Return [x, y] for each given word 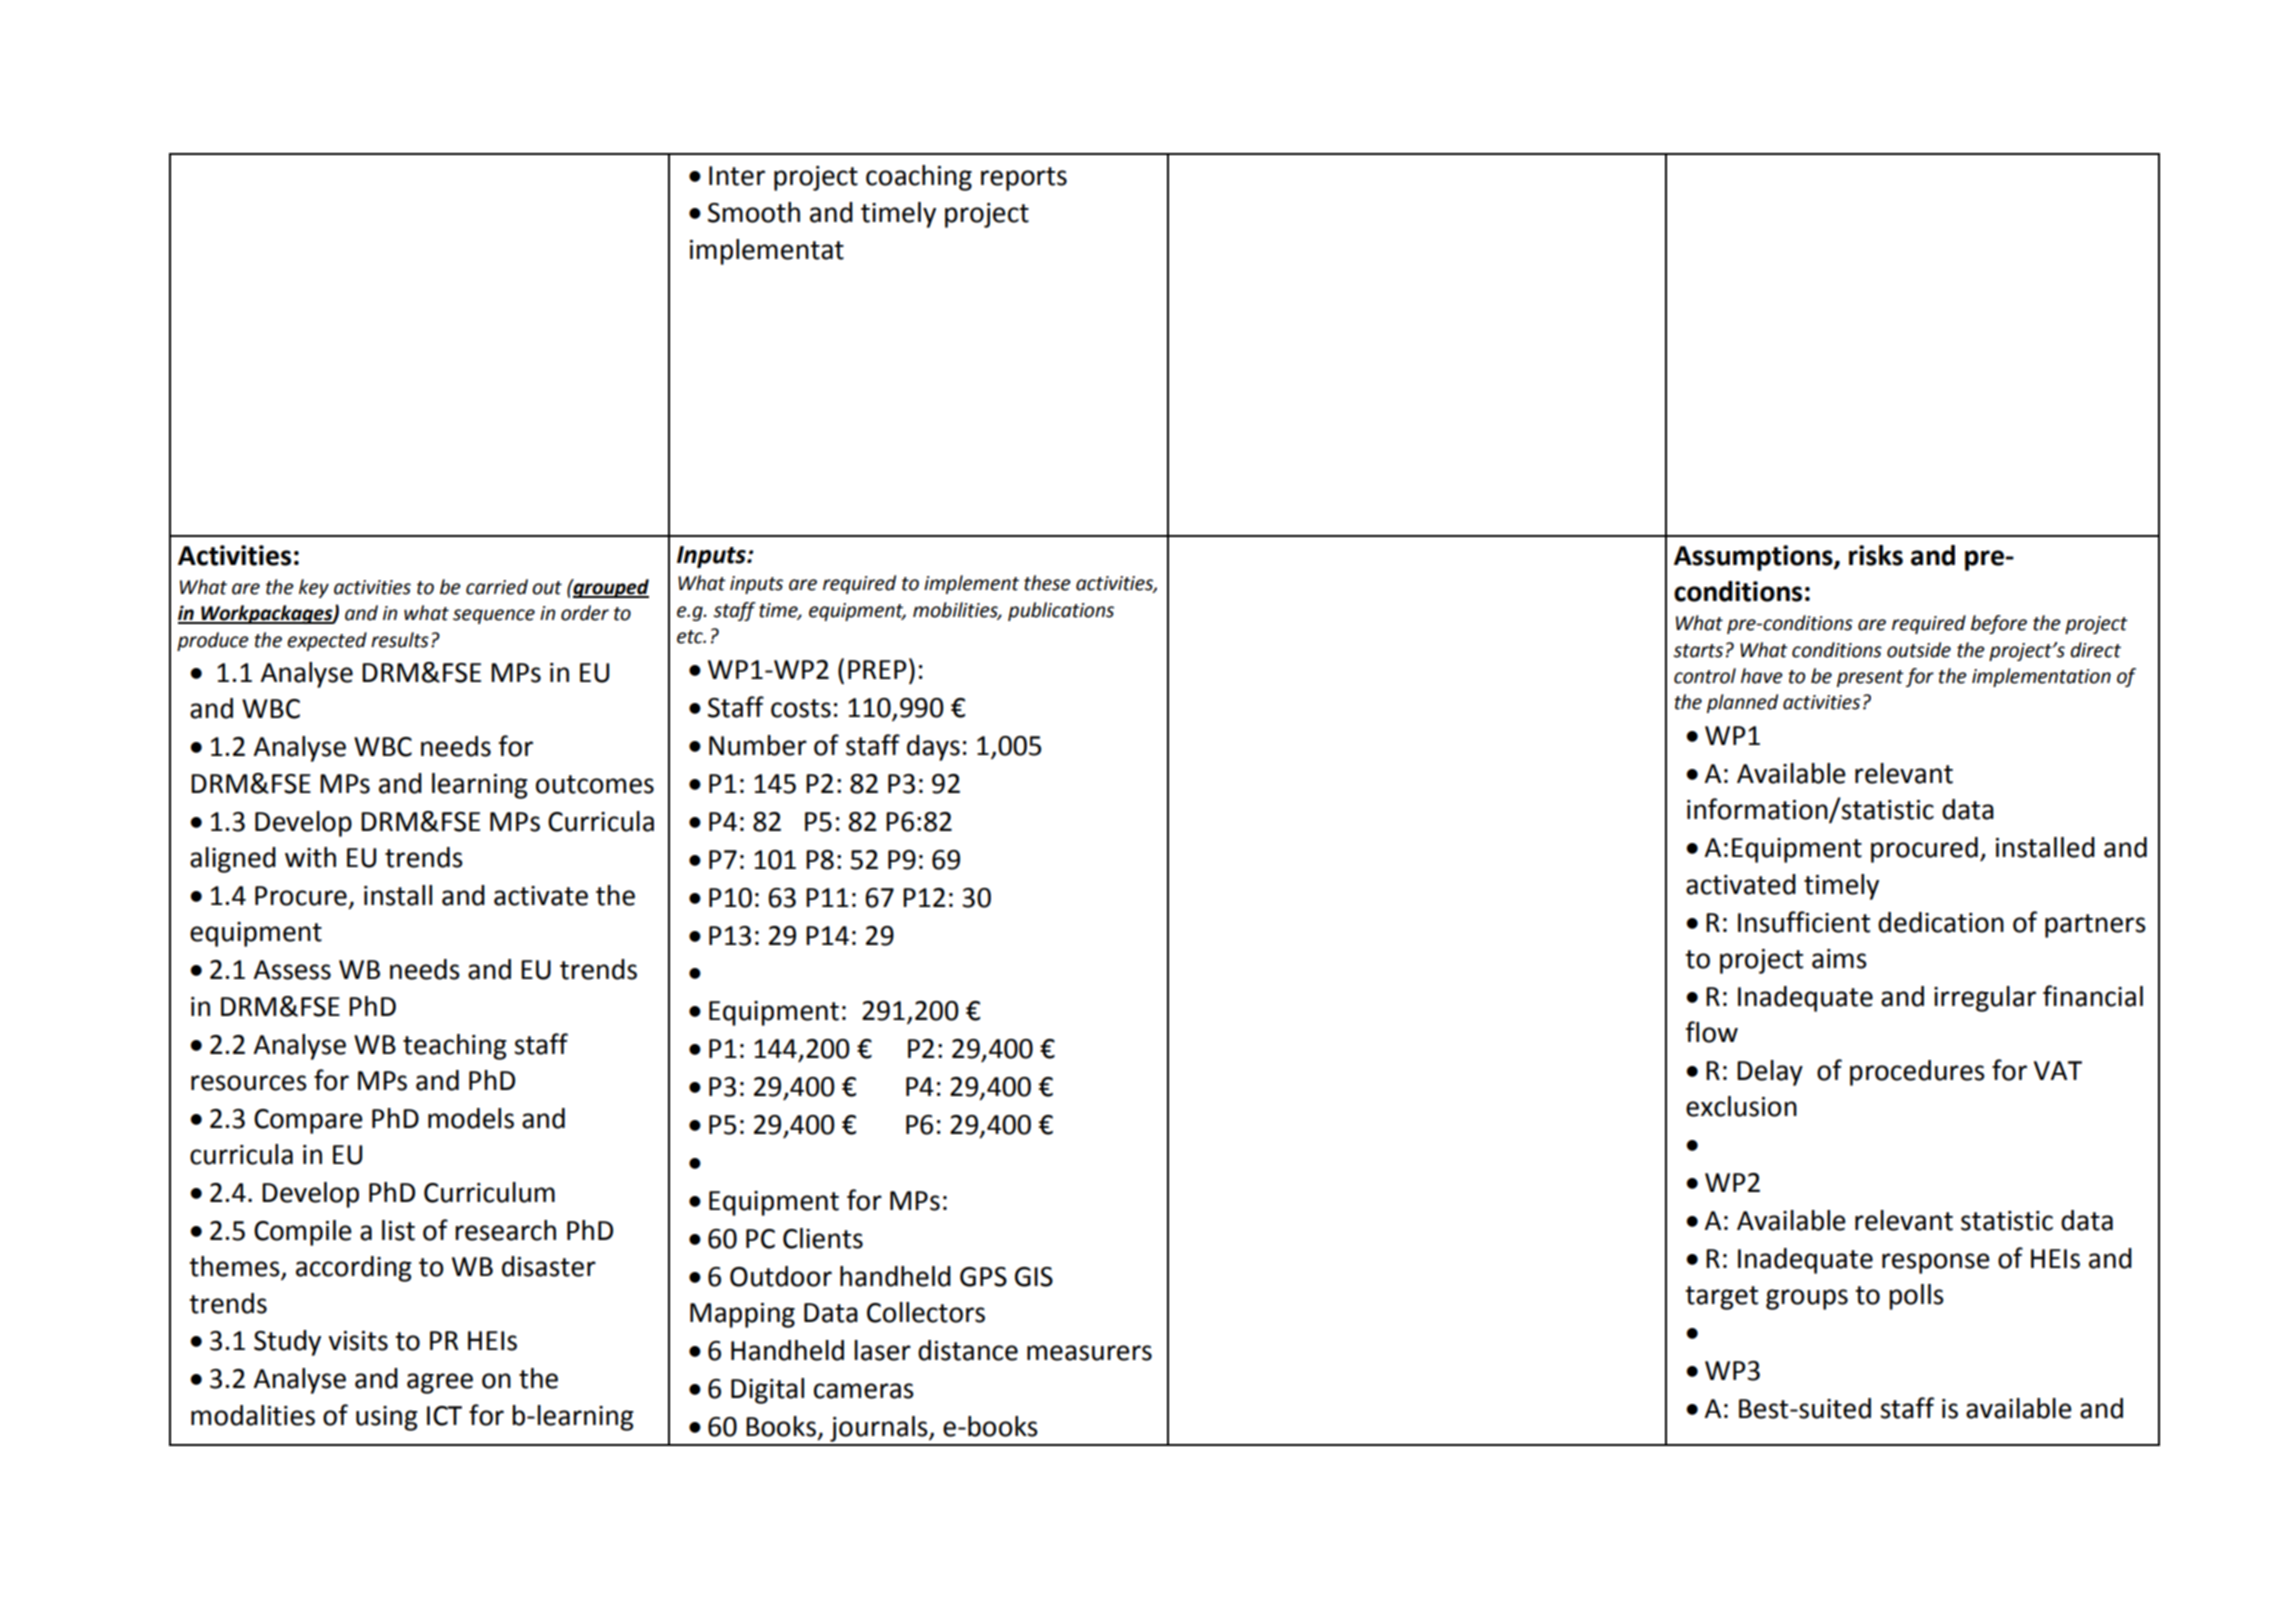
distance [968, 1350]
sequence [494, 616]
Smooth [754, 212]
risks [1876, 555]
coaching [919, 178]
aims [1839, 959]
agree [440, 1383]
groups [1807, 1299]
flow [1712, 1032]
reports [1024, 179]
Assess [292, 970]
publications [1061, 611]
